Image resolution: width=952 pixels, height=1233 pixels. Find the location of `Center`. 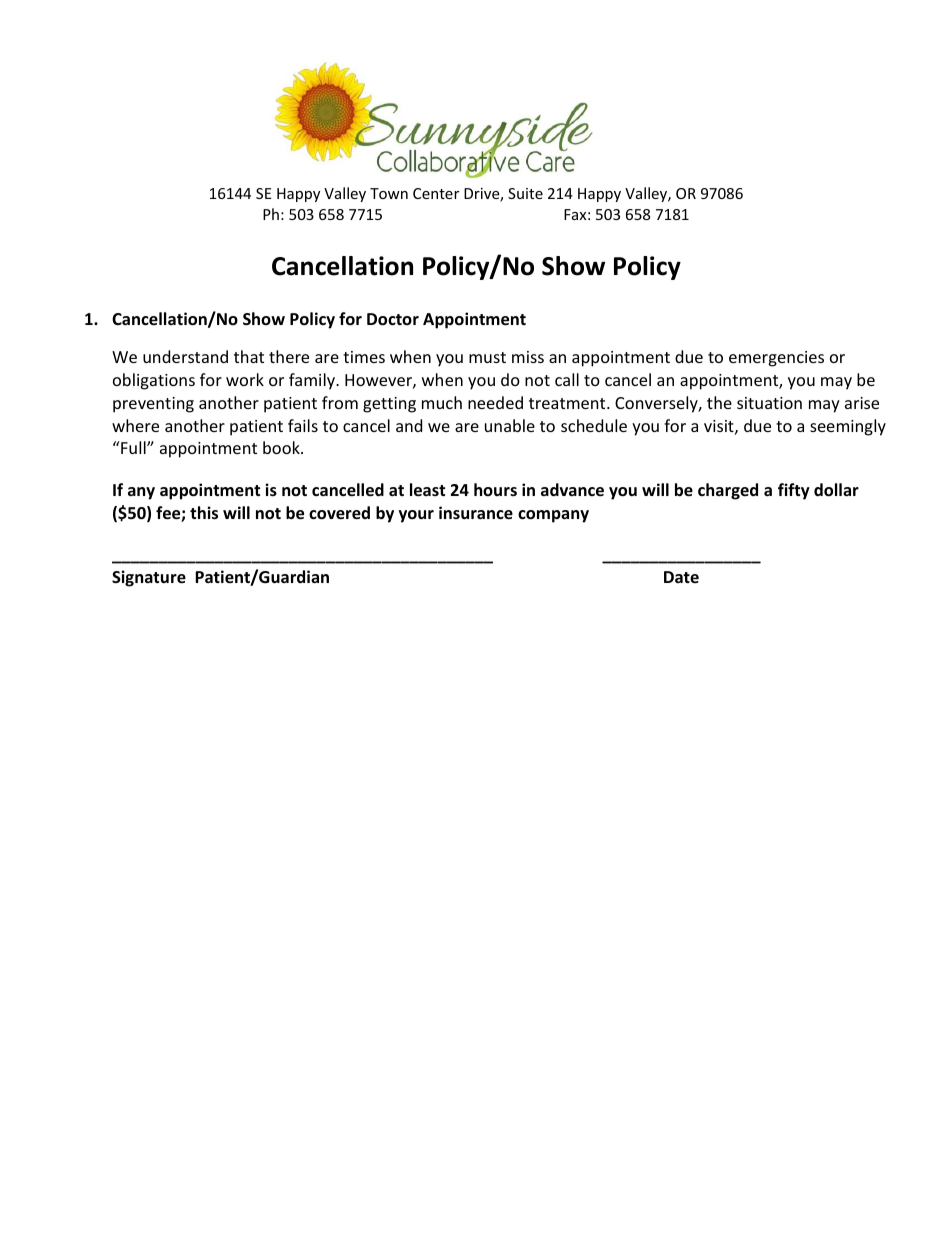

Center is located at coordinates (436, 193).
